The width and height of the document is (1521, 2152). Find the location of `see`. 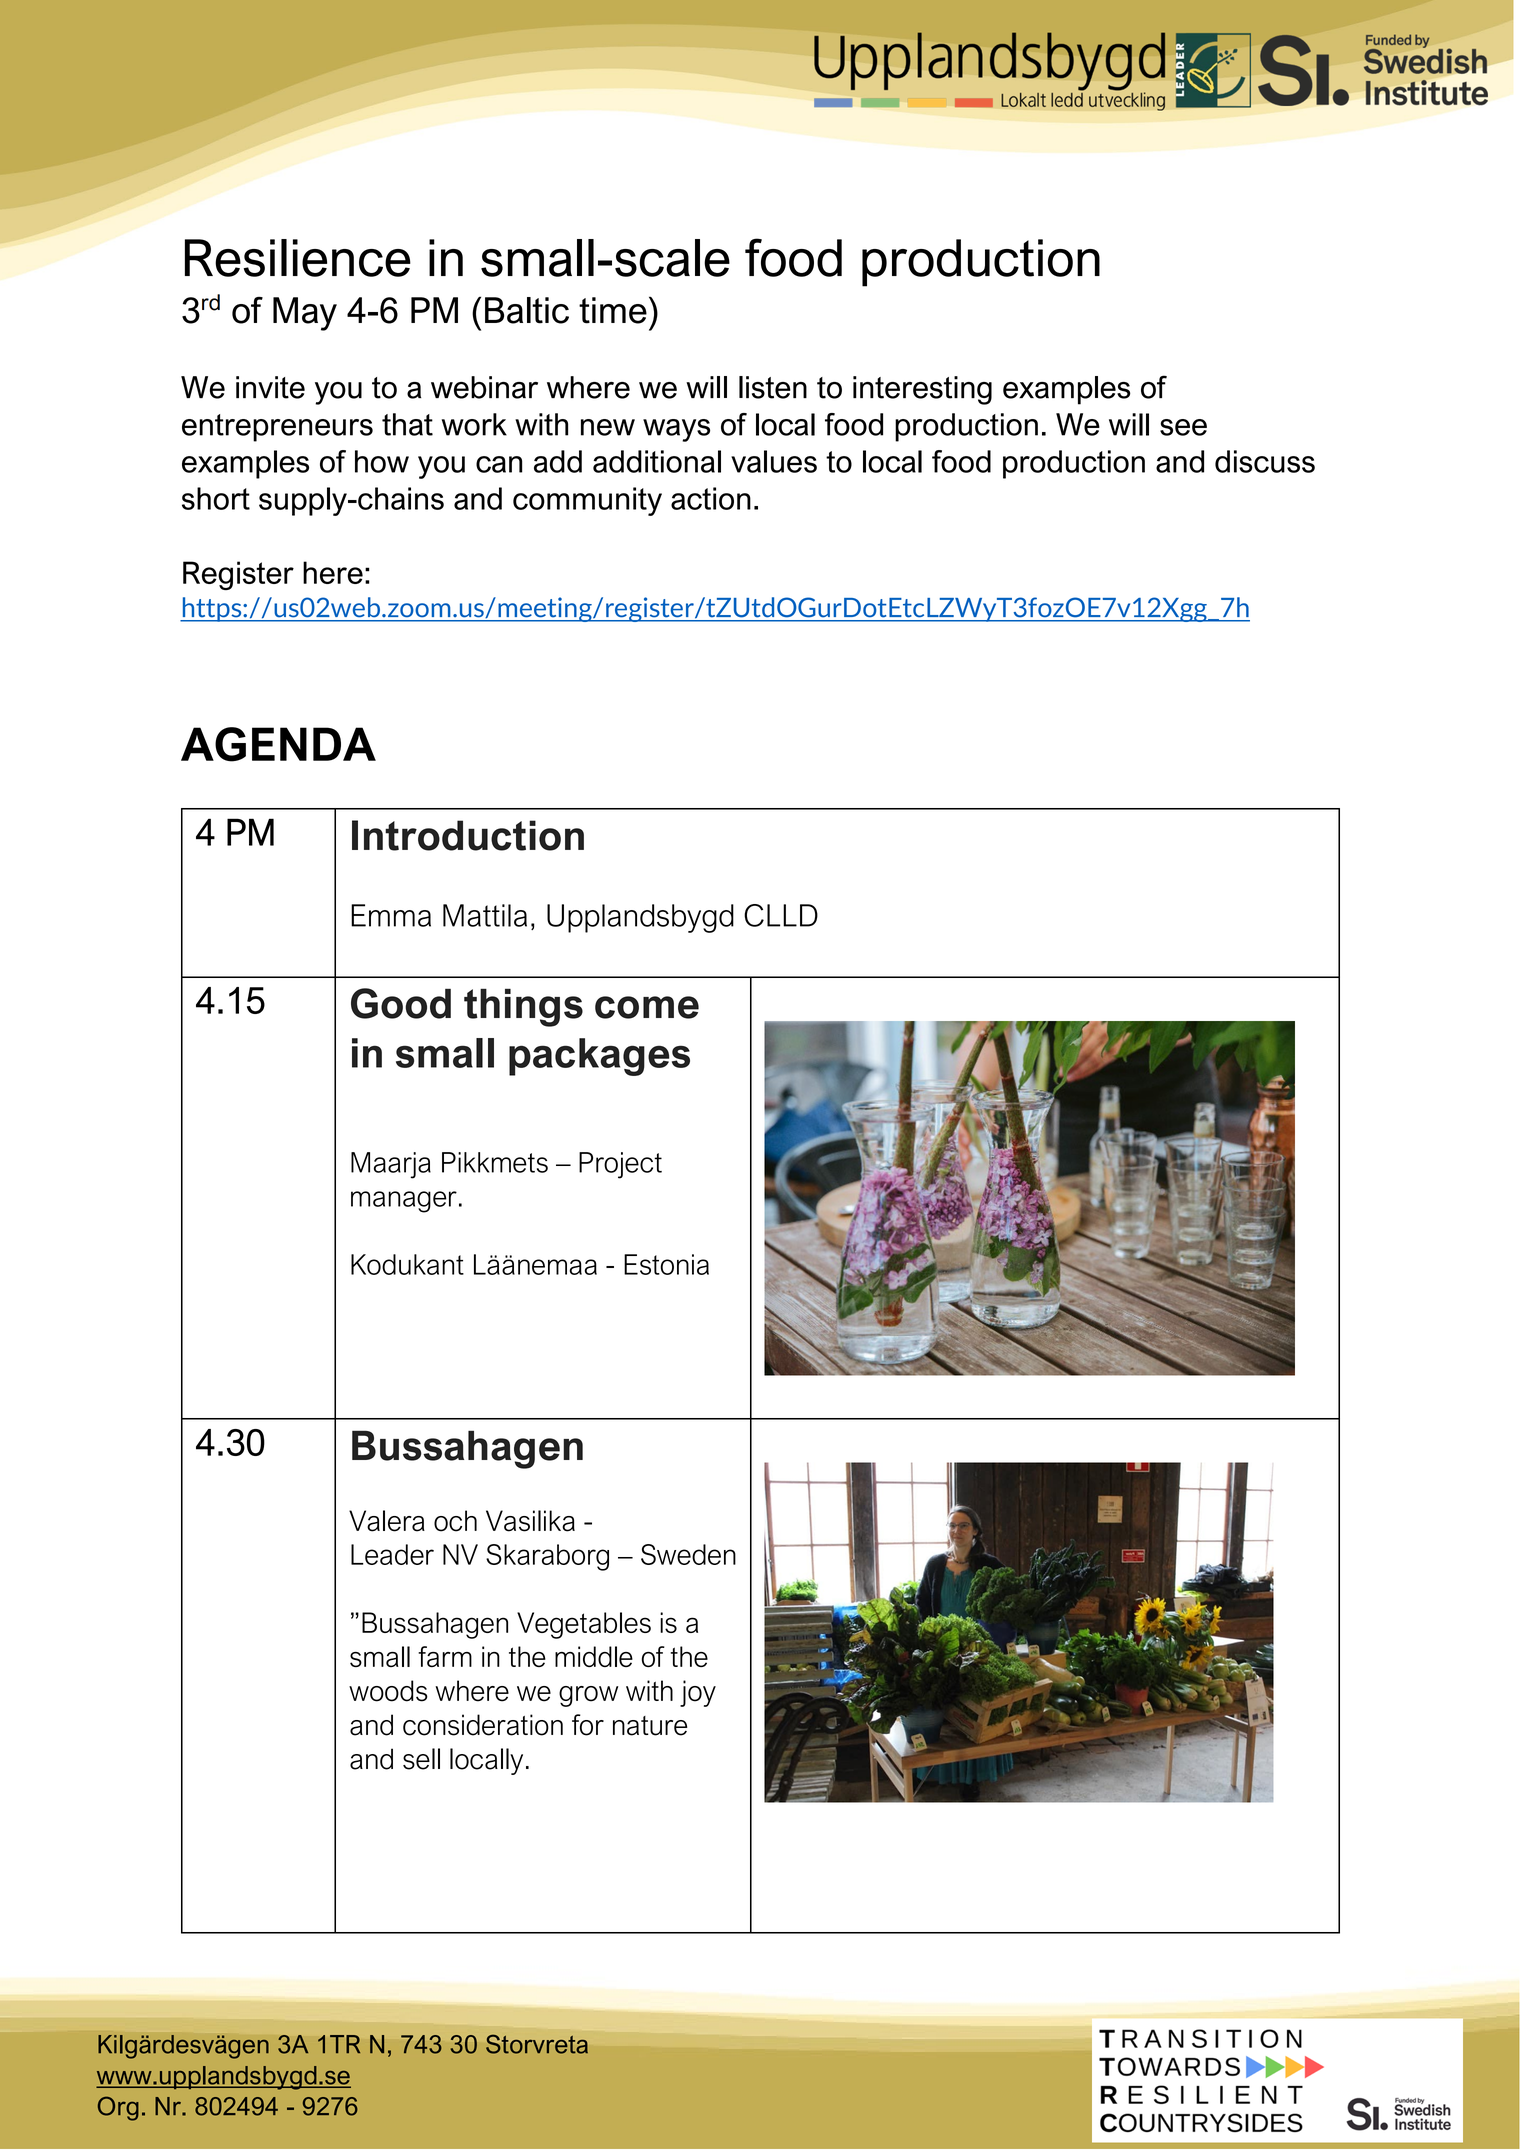

see is located at coordinates (1183, 427).
